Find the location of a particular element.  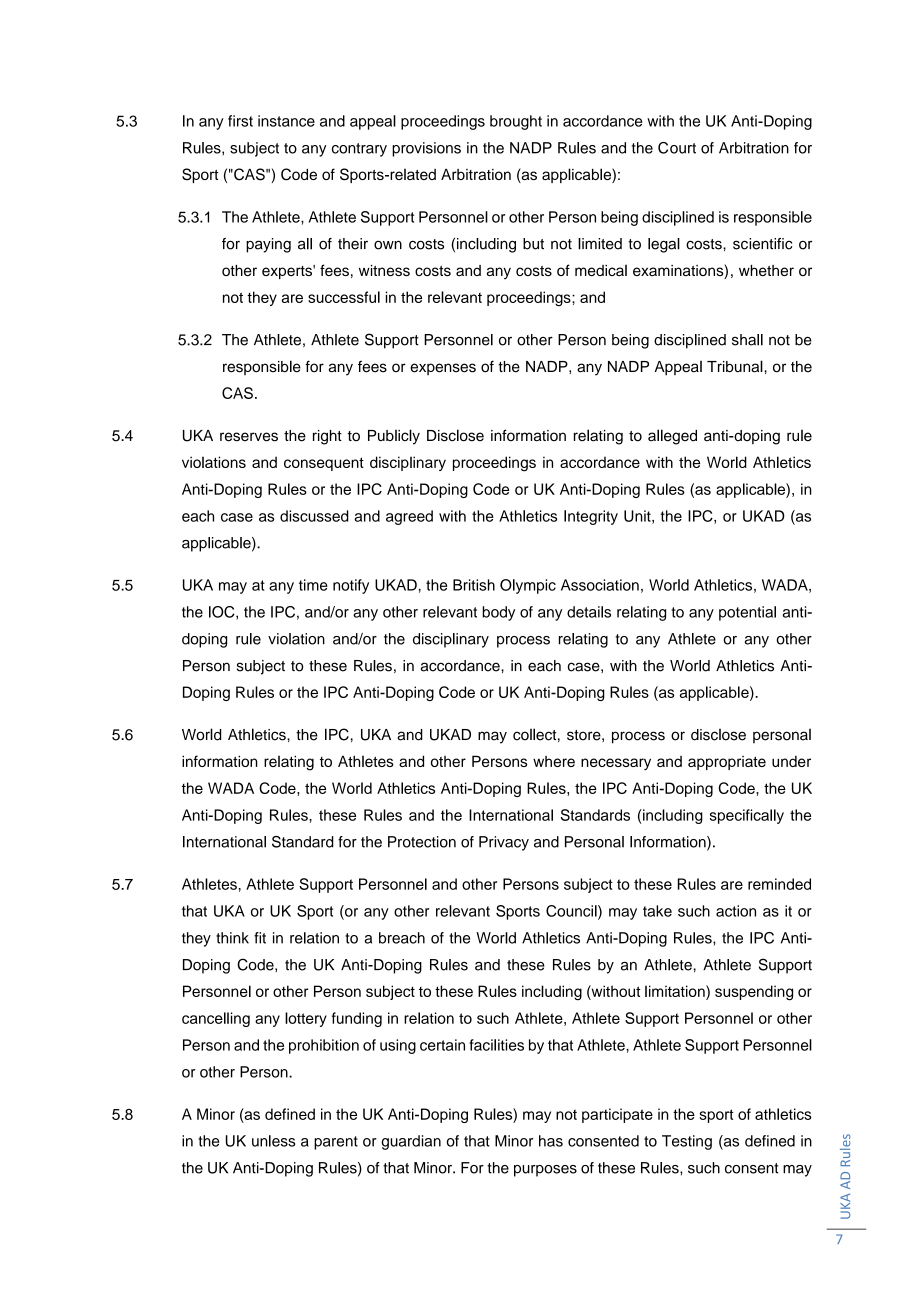

expenses is located at coordinates (443, 369).
